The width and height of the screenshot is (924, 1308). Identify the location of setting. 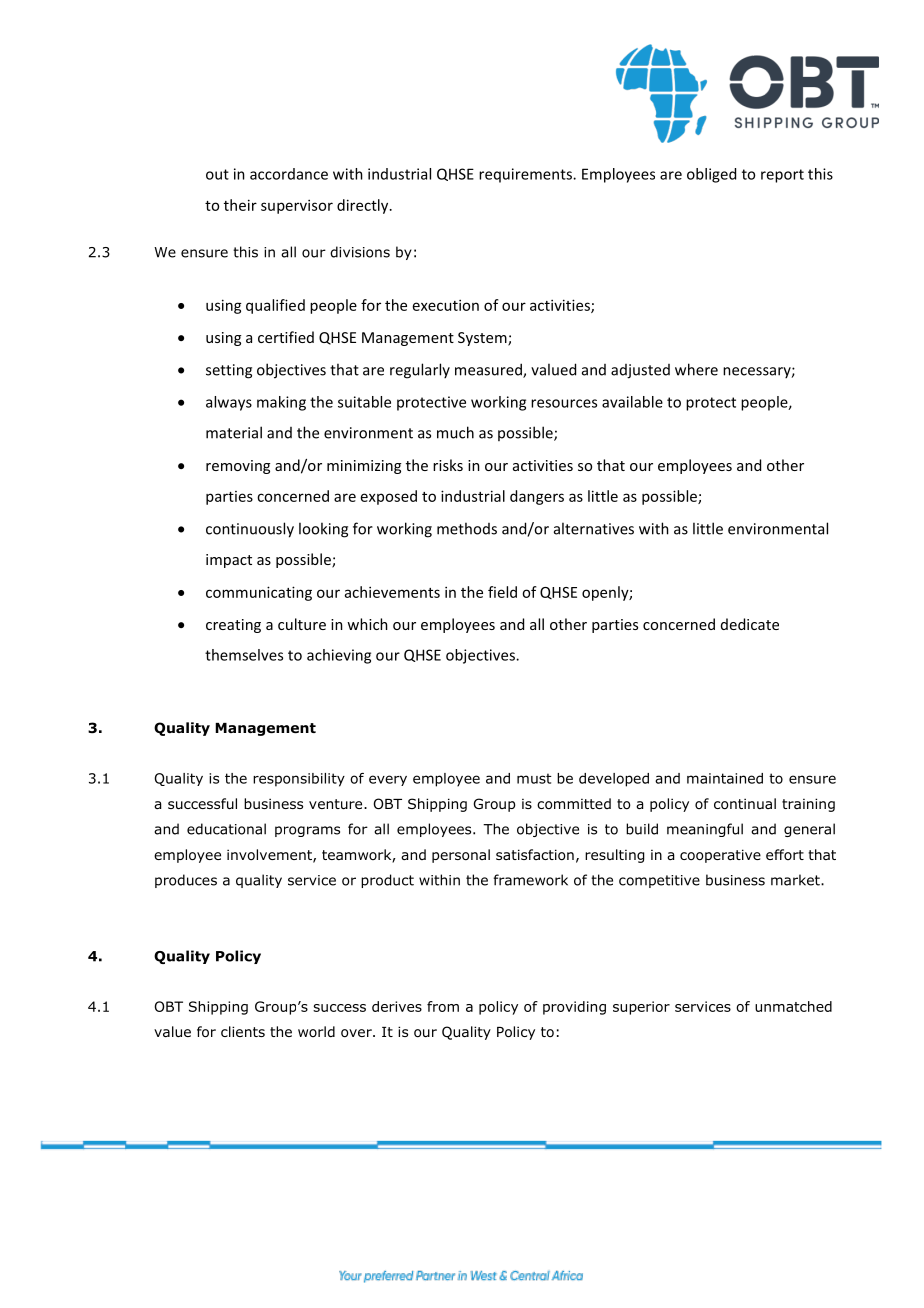
(229, 371).
